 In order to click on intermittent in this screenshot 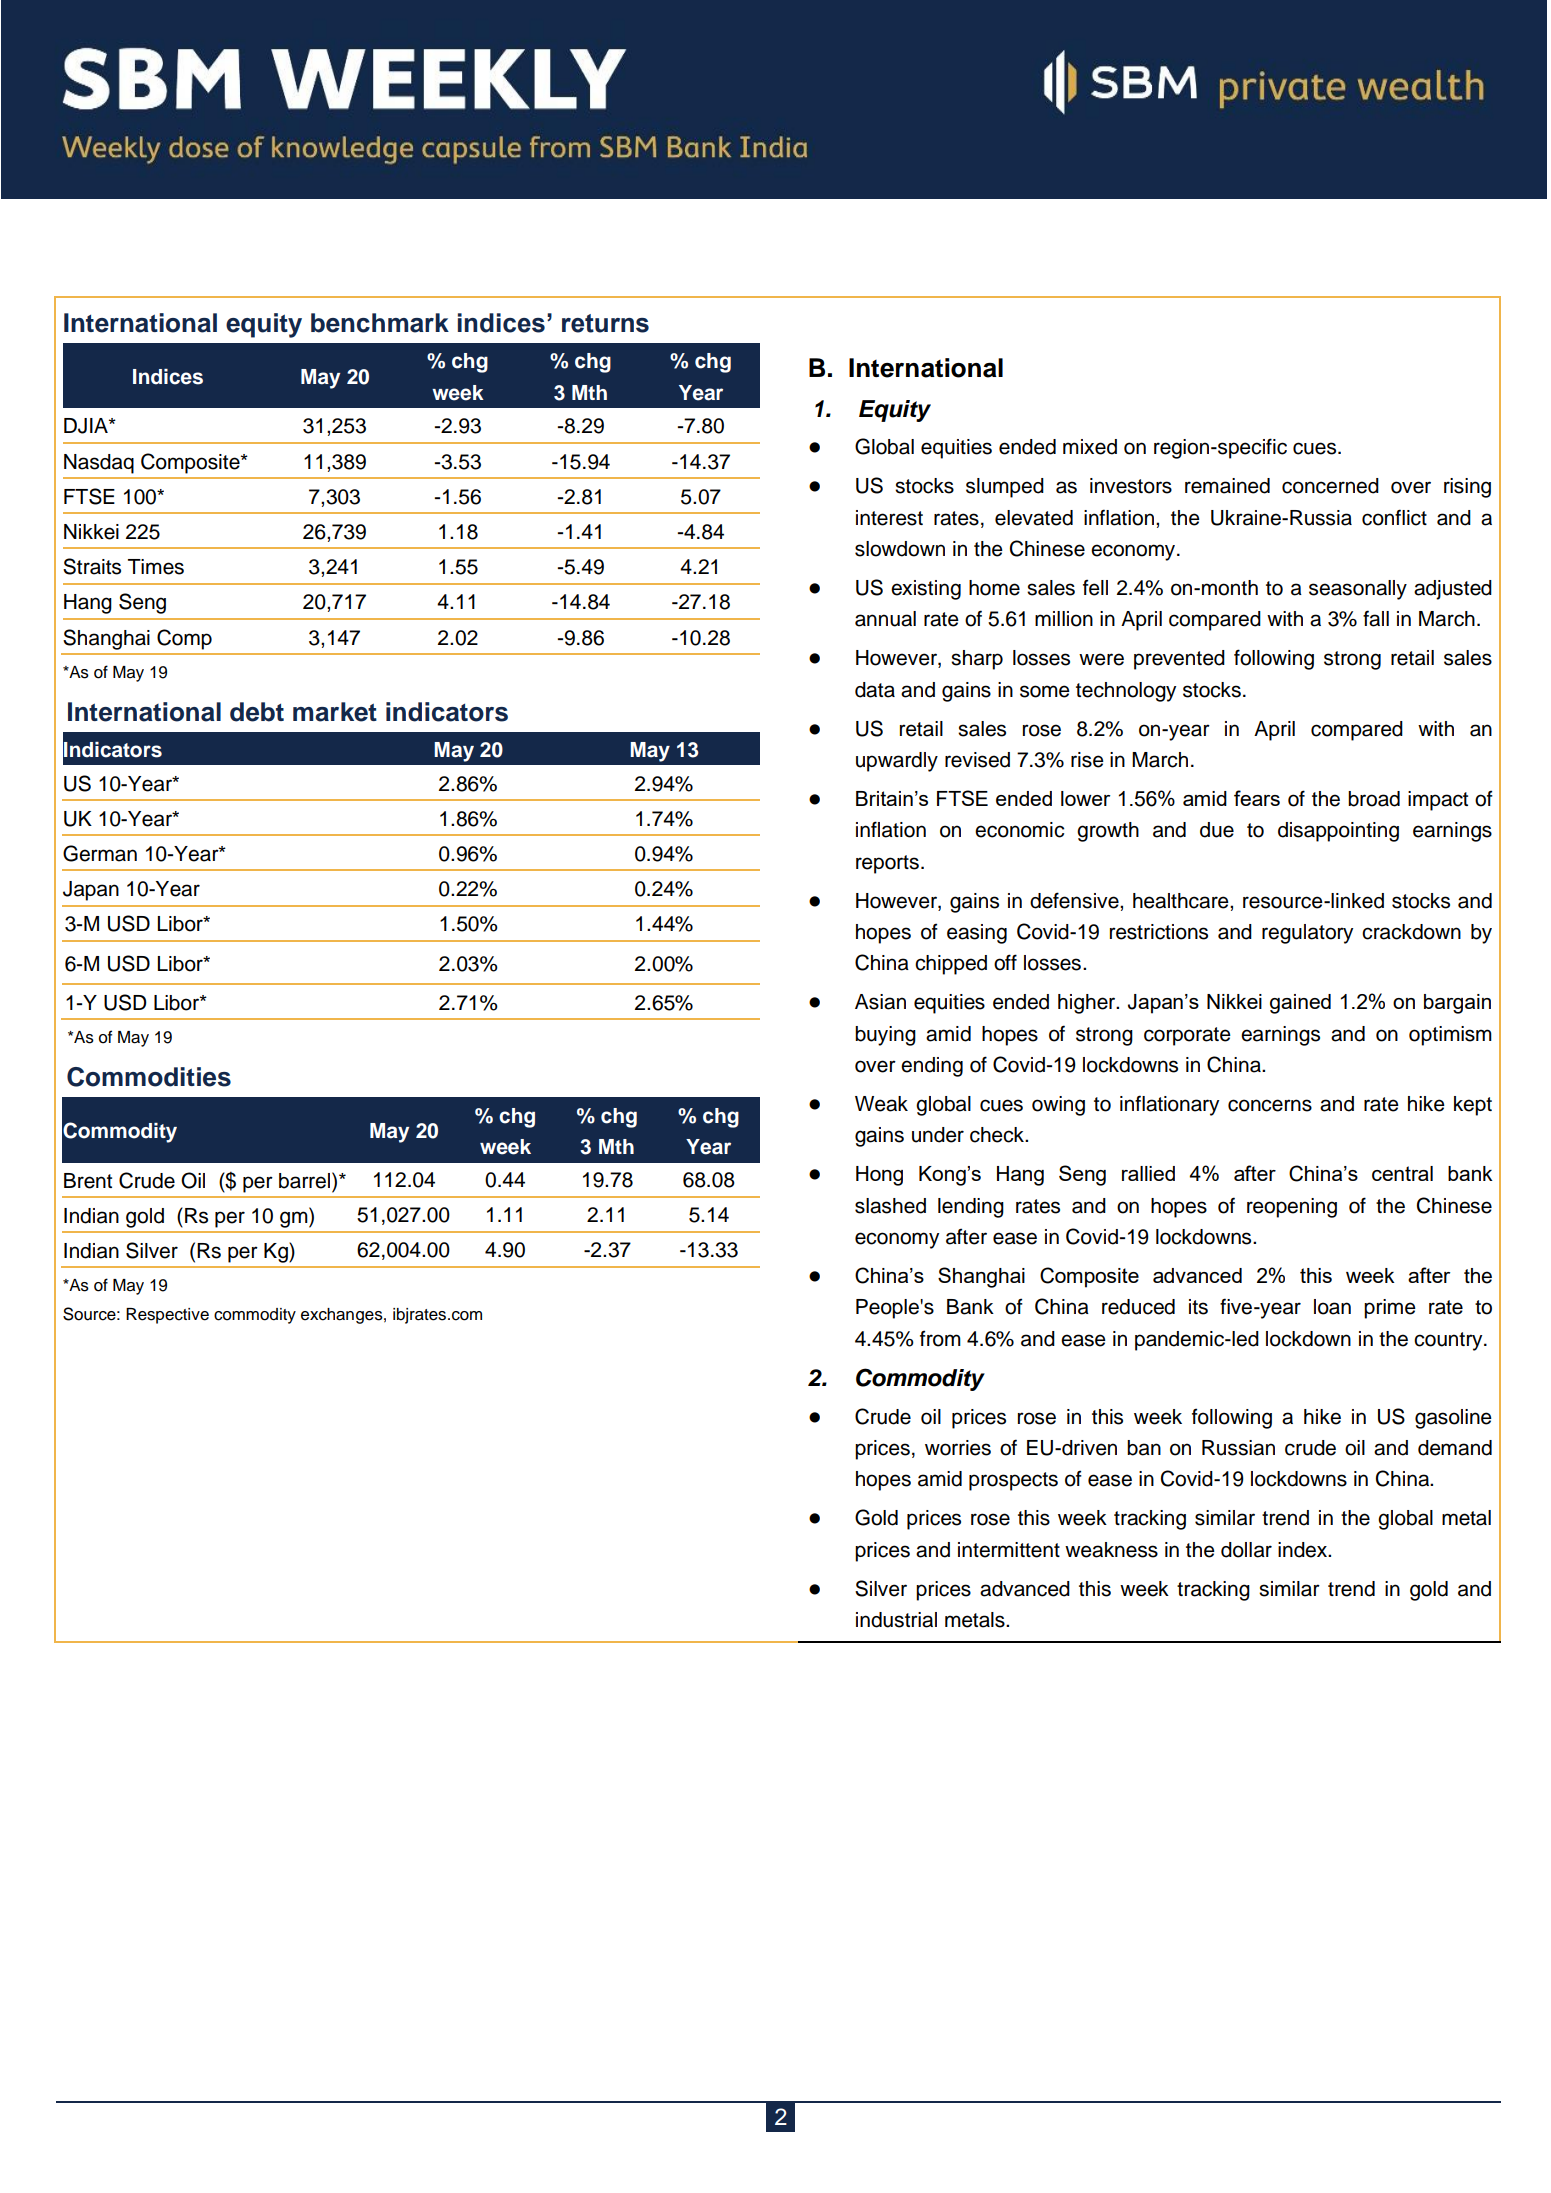, I will do `click(1009, 1550)`.
